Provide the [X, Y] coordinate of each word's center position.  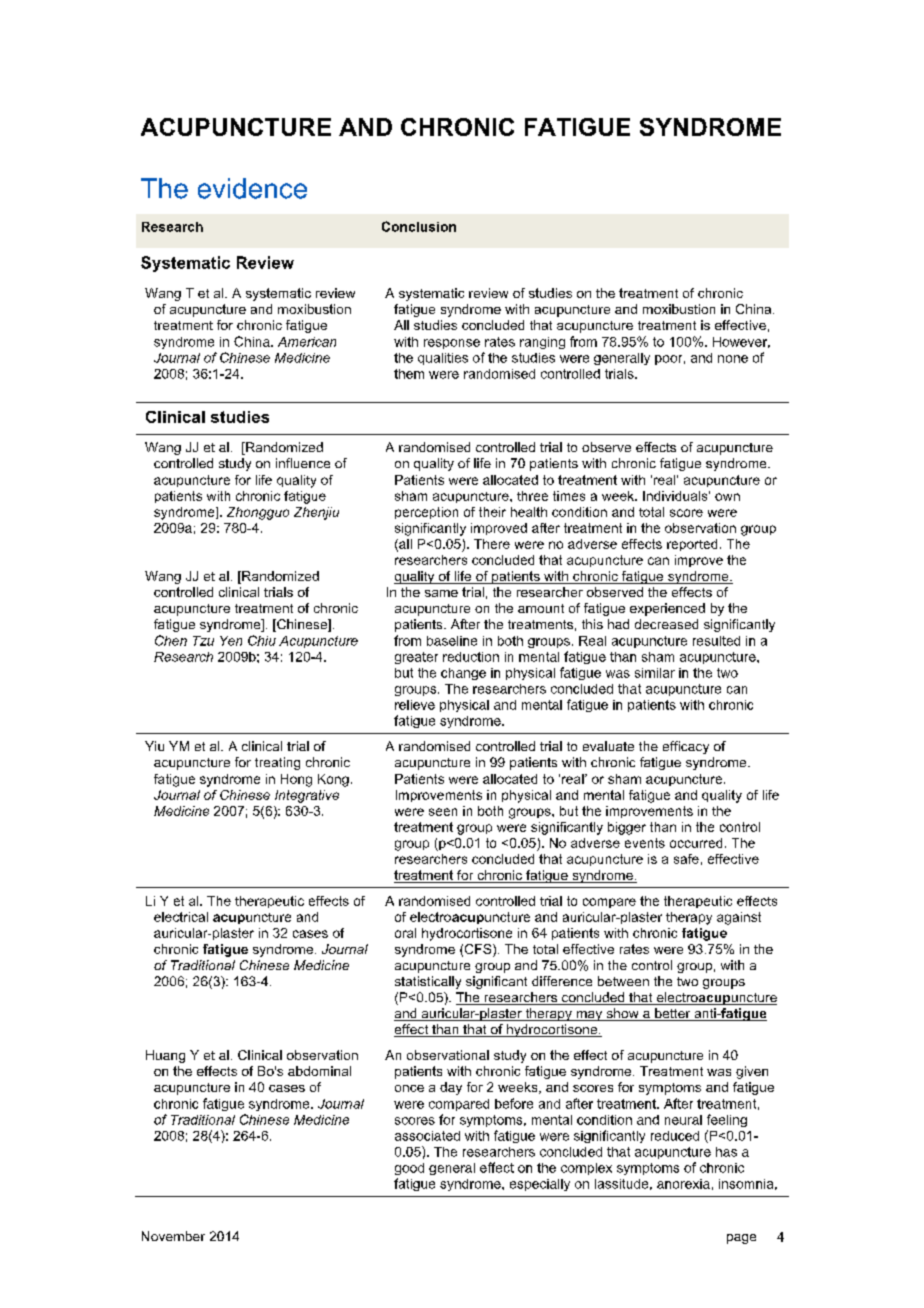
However [741, 342]
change [463, 674]
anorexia [683, 1184]
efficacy [686, 747]
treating [277, 763]
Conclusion [419, 226]
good [409, 1169]
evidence [252, 188]
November [173, 1236]
